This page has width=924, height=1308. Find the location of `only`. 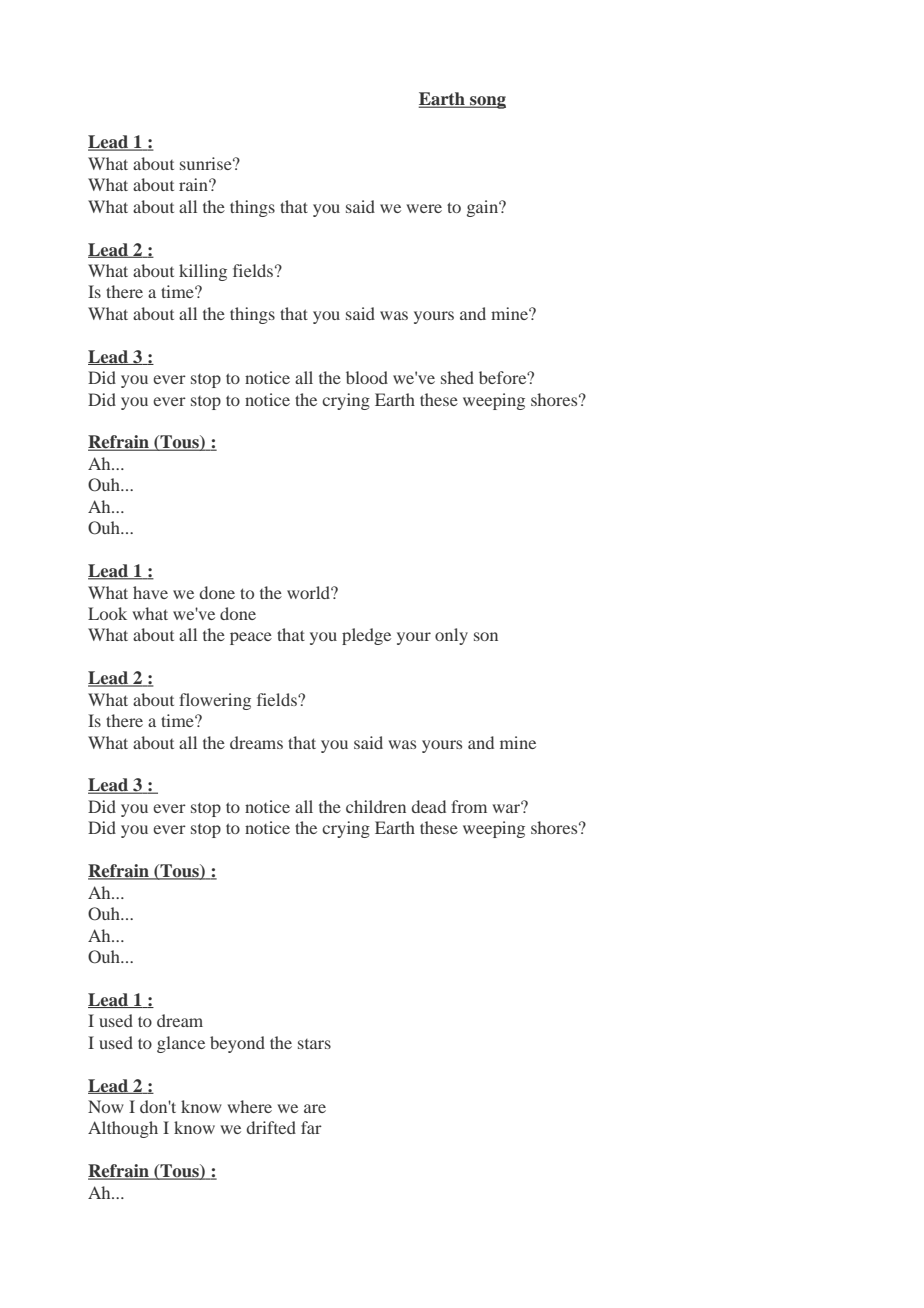

only is located at coordinates (451, 636).
